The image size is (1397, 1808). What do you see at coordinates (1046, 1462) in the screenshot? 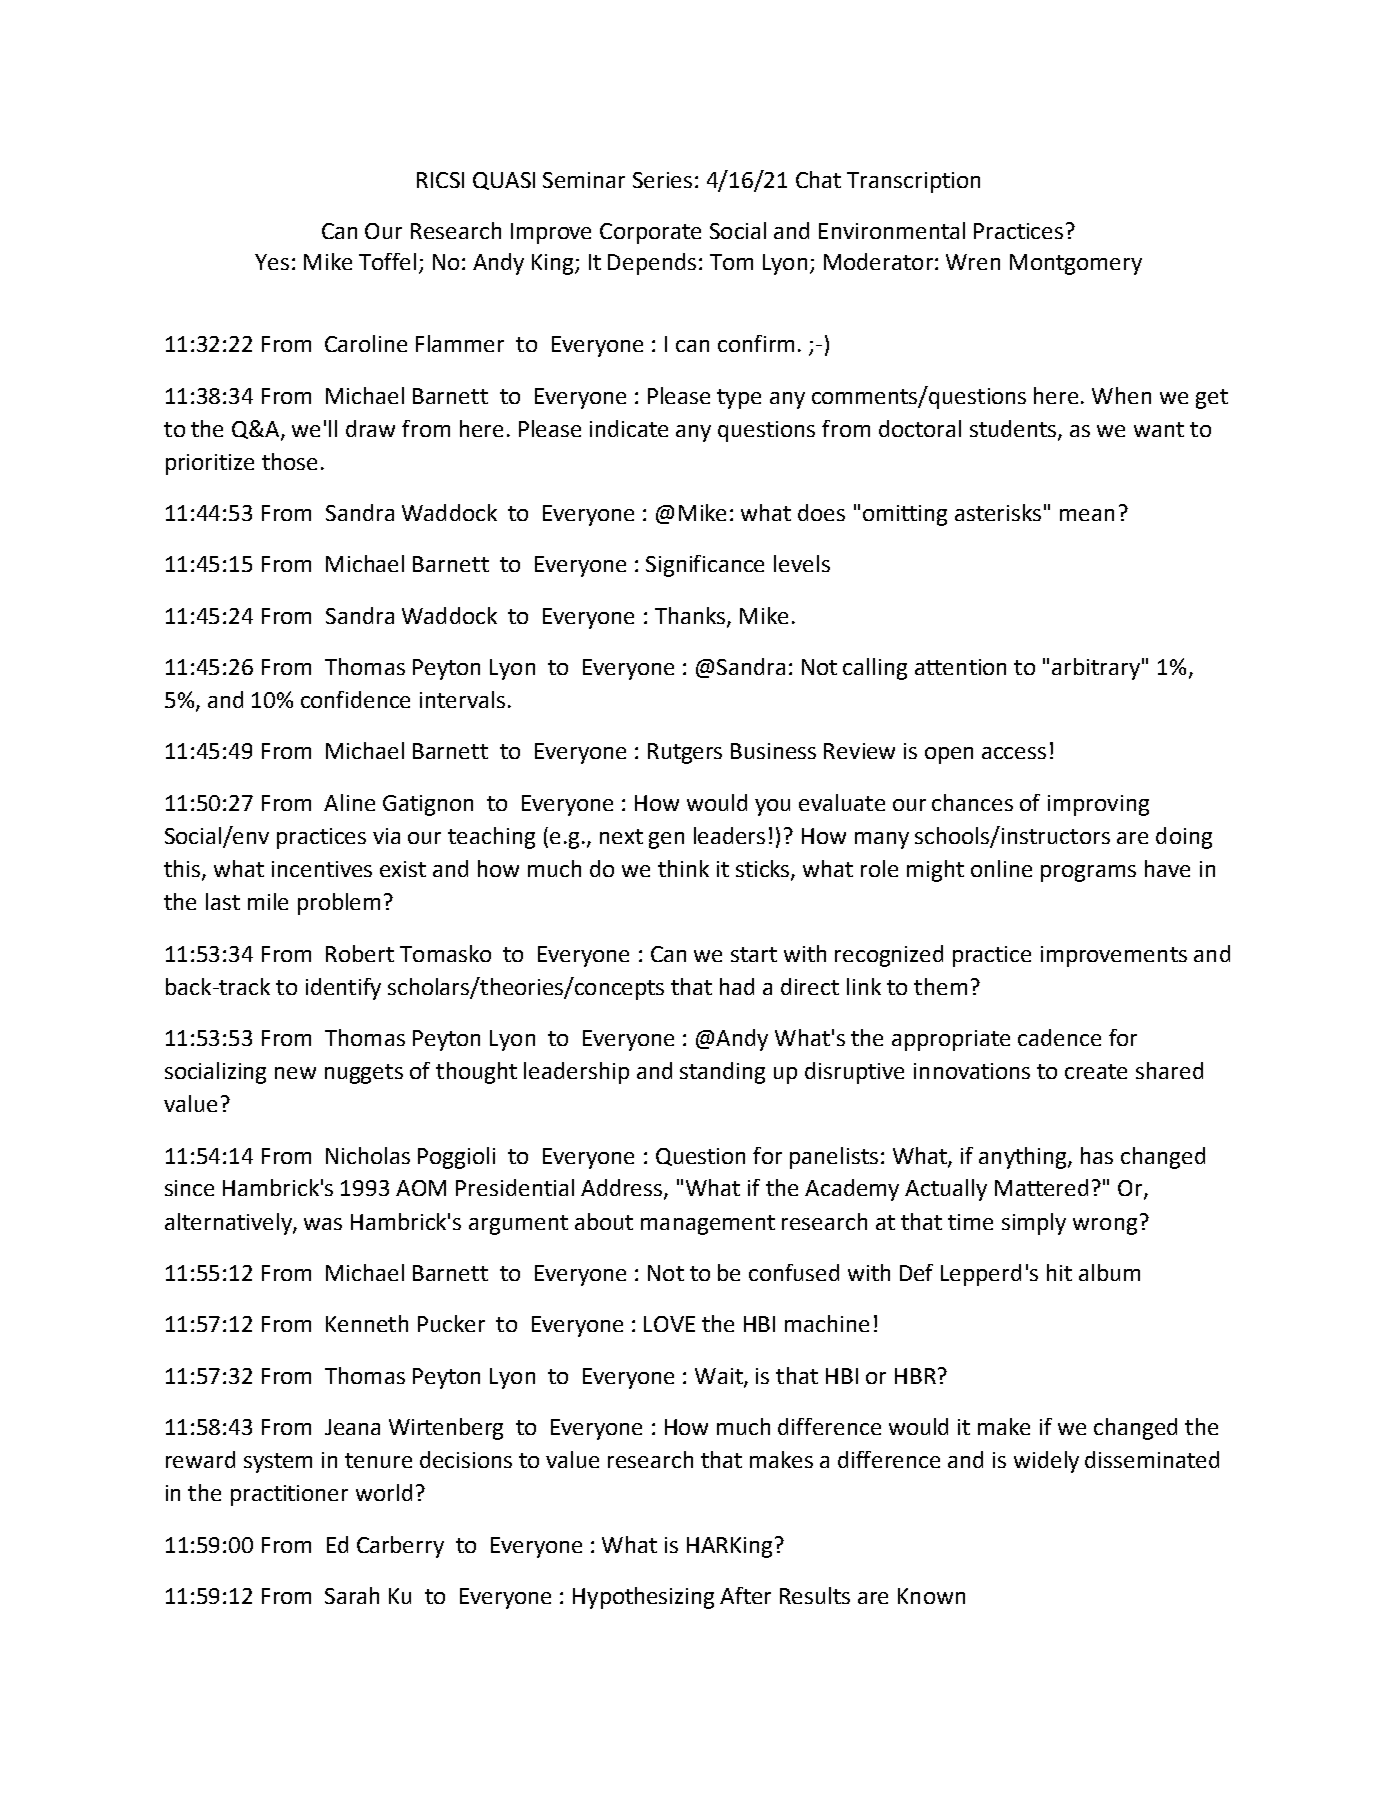
I see `widely` at bounding box center [1046, 1462].
